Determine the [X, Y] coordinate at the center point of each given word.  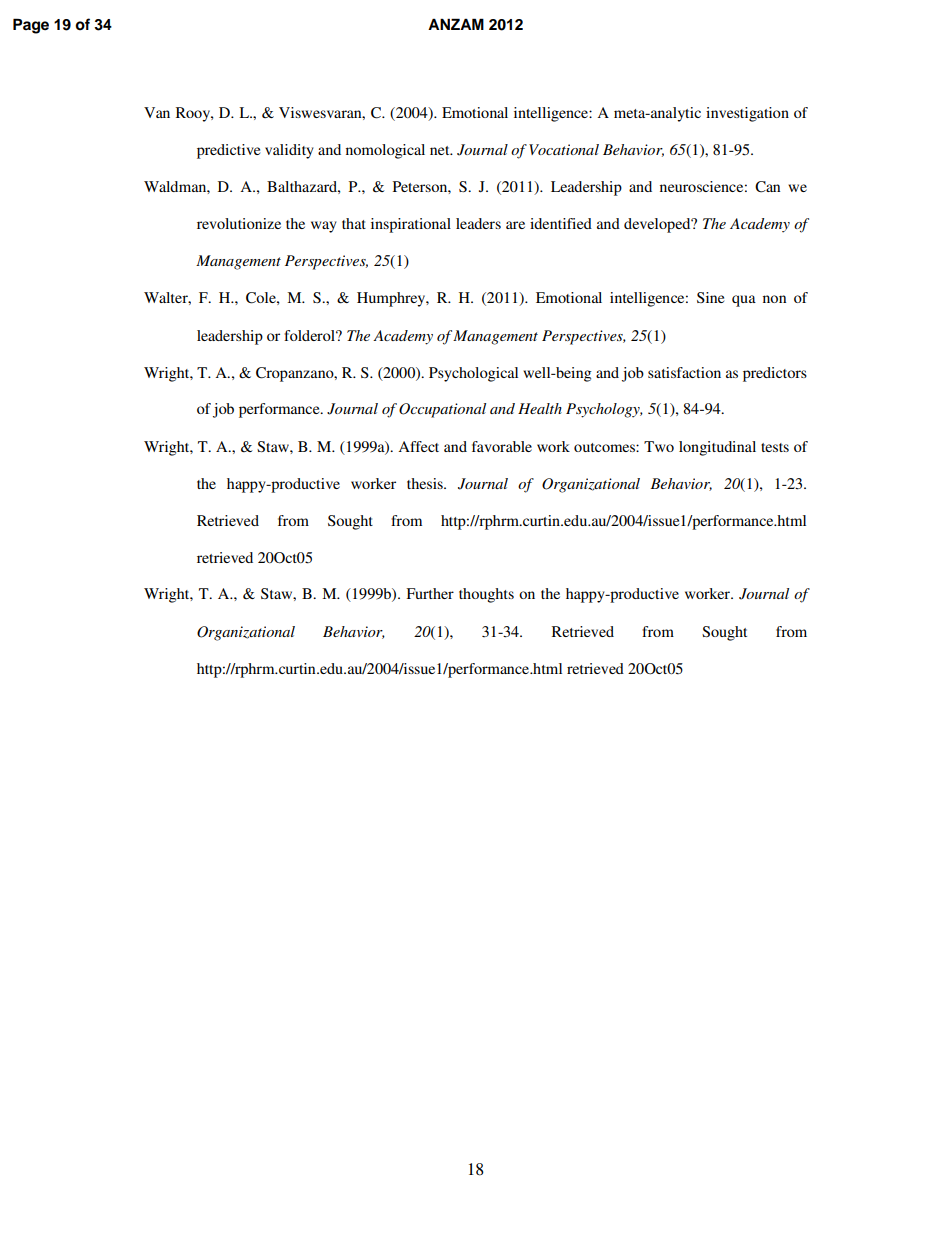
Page [31, 26]
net [441, 150]
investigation [747, 114]
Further [430, 593]
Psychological [473, 374]
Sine [710, 297]
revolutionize [239, 223]
